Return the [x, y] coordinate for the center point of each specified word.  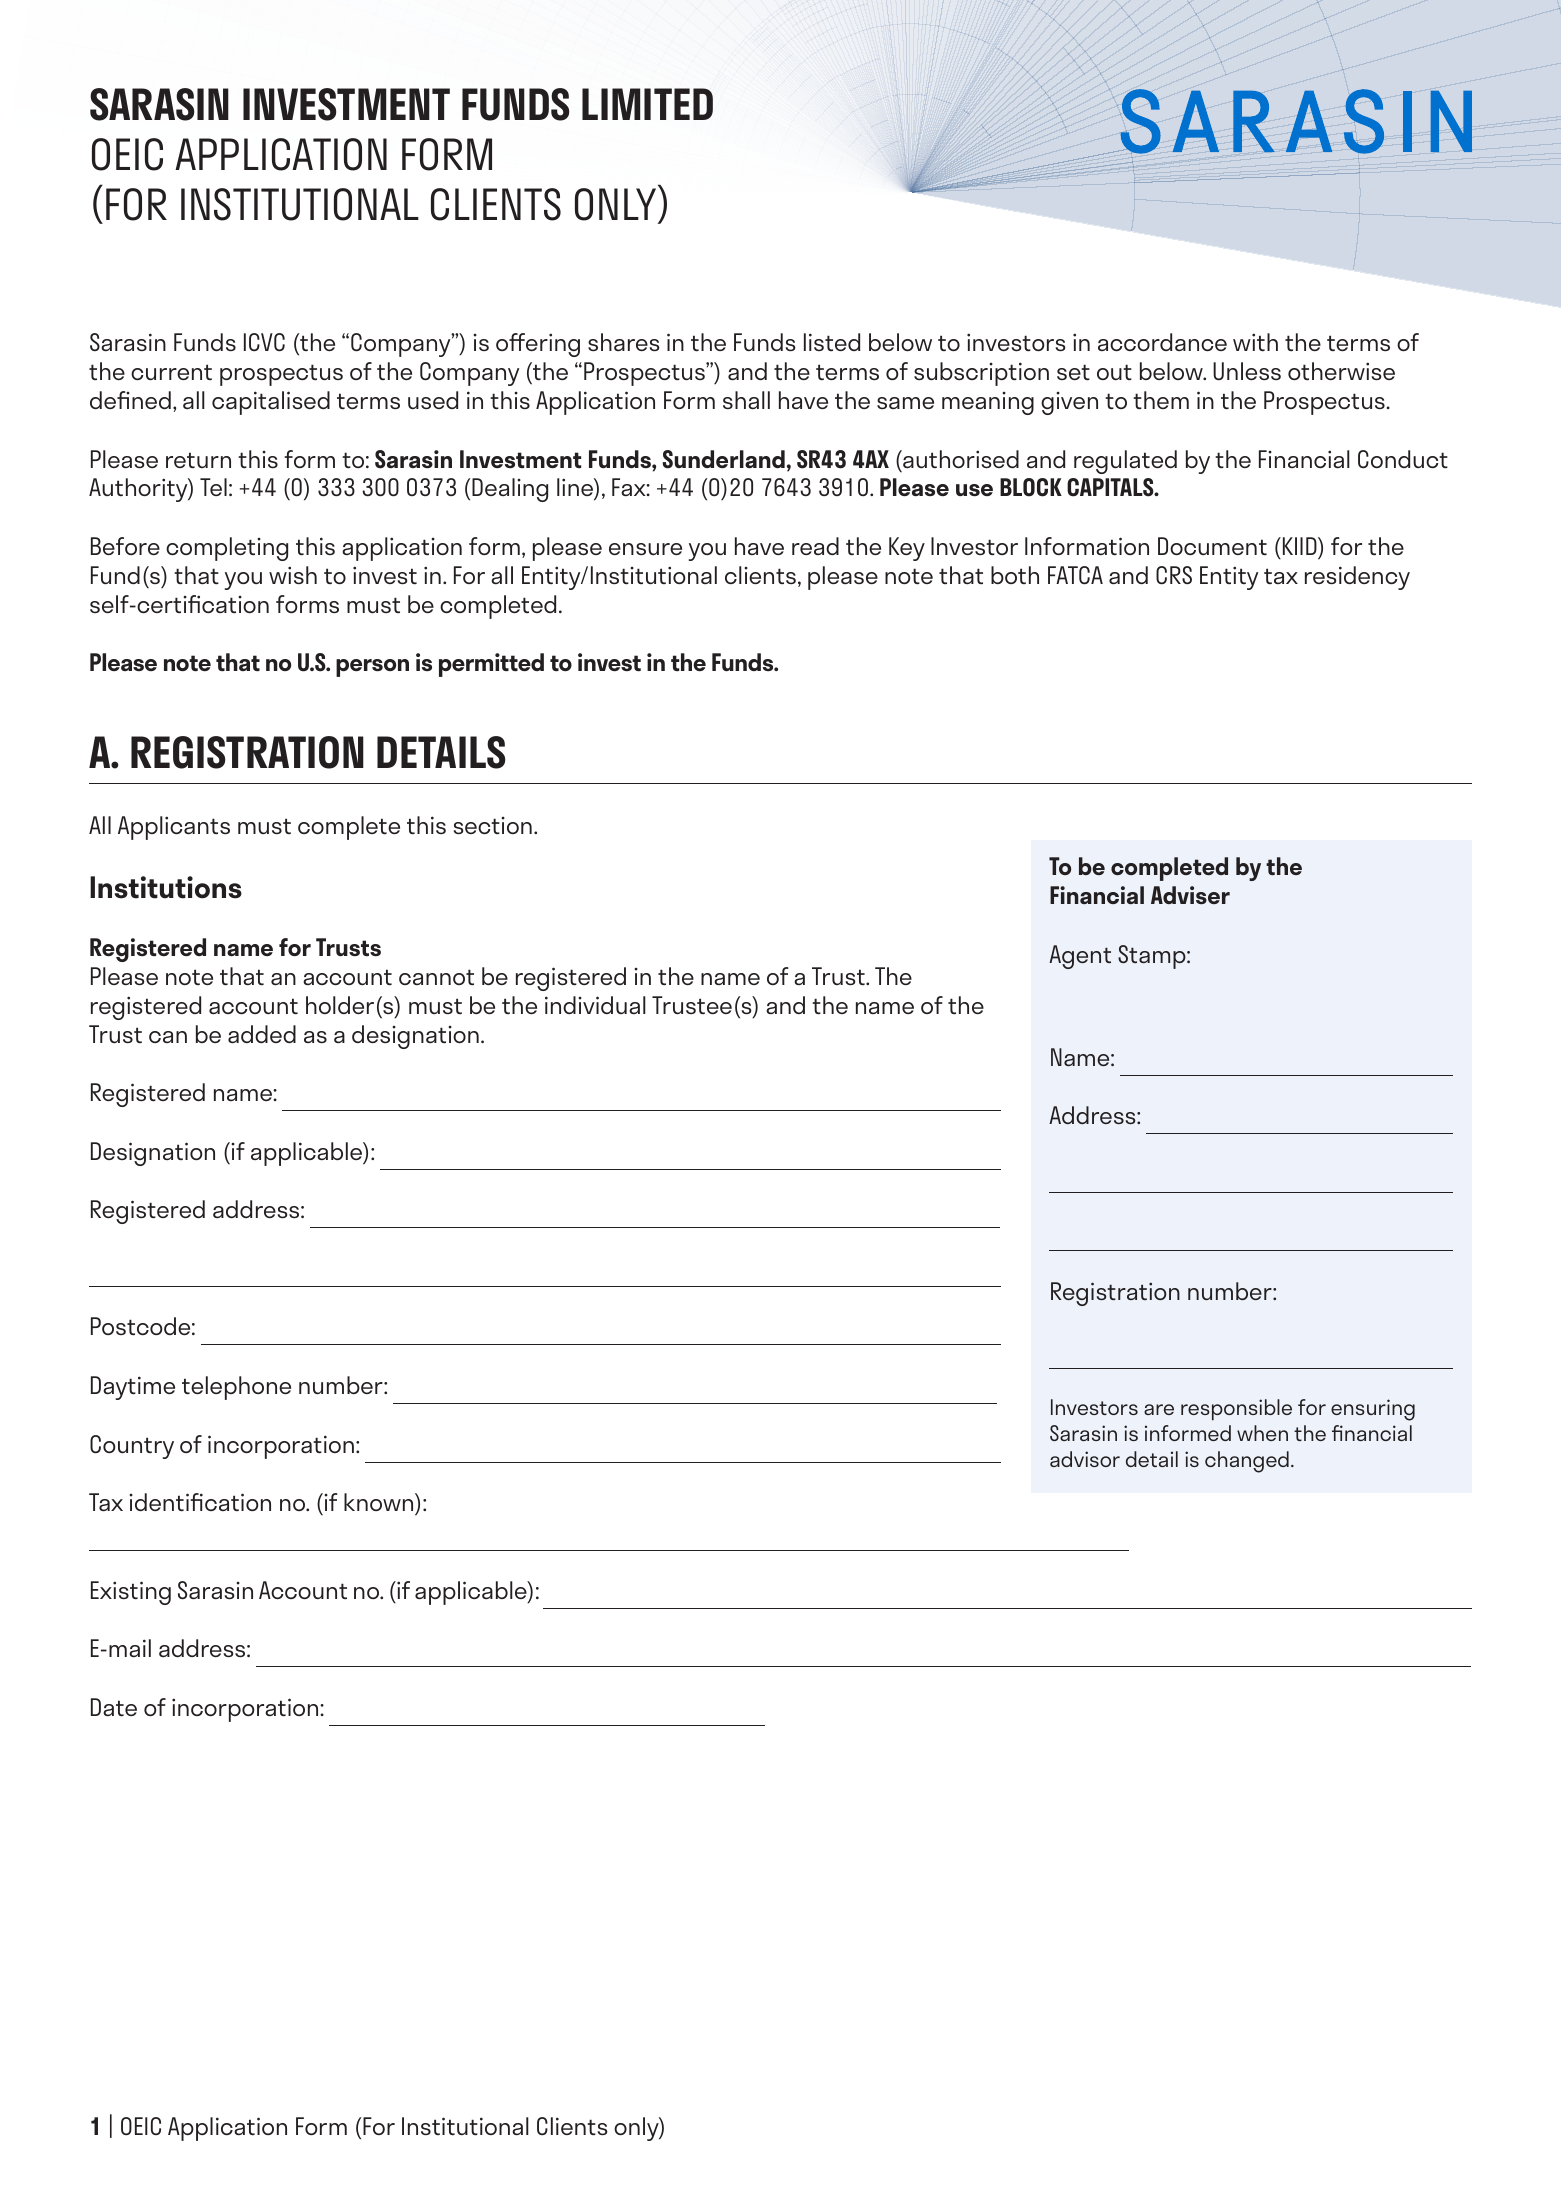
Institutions [166, 887]
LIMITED [647, 104]
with [1255, 342]
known [380, 1502]
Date [114, 1707]
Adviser [1190, 895]
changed [1247, 1462]
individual [595, 1005]
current [171, 372]
